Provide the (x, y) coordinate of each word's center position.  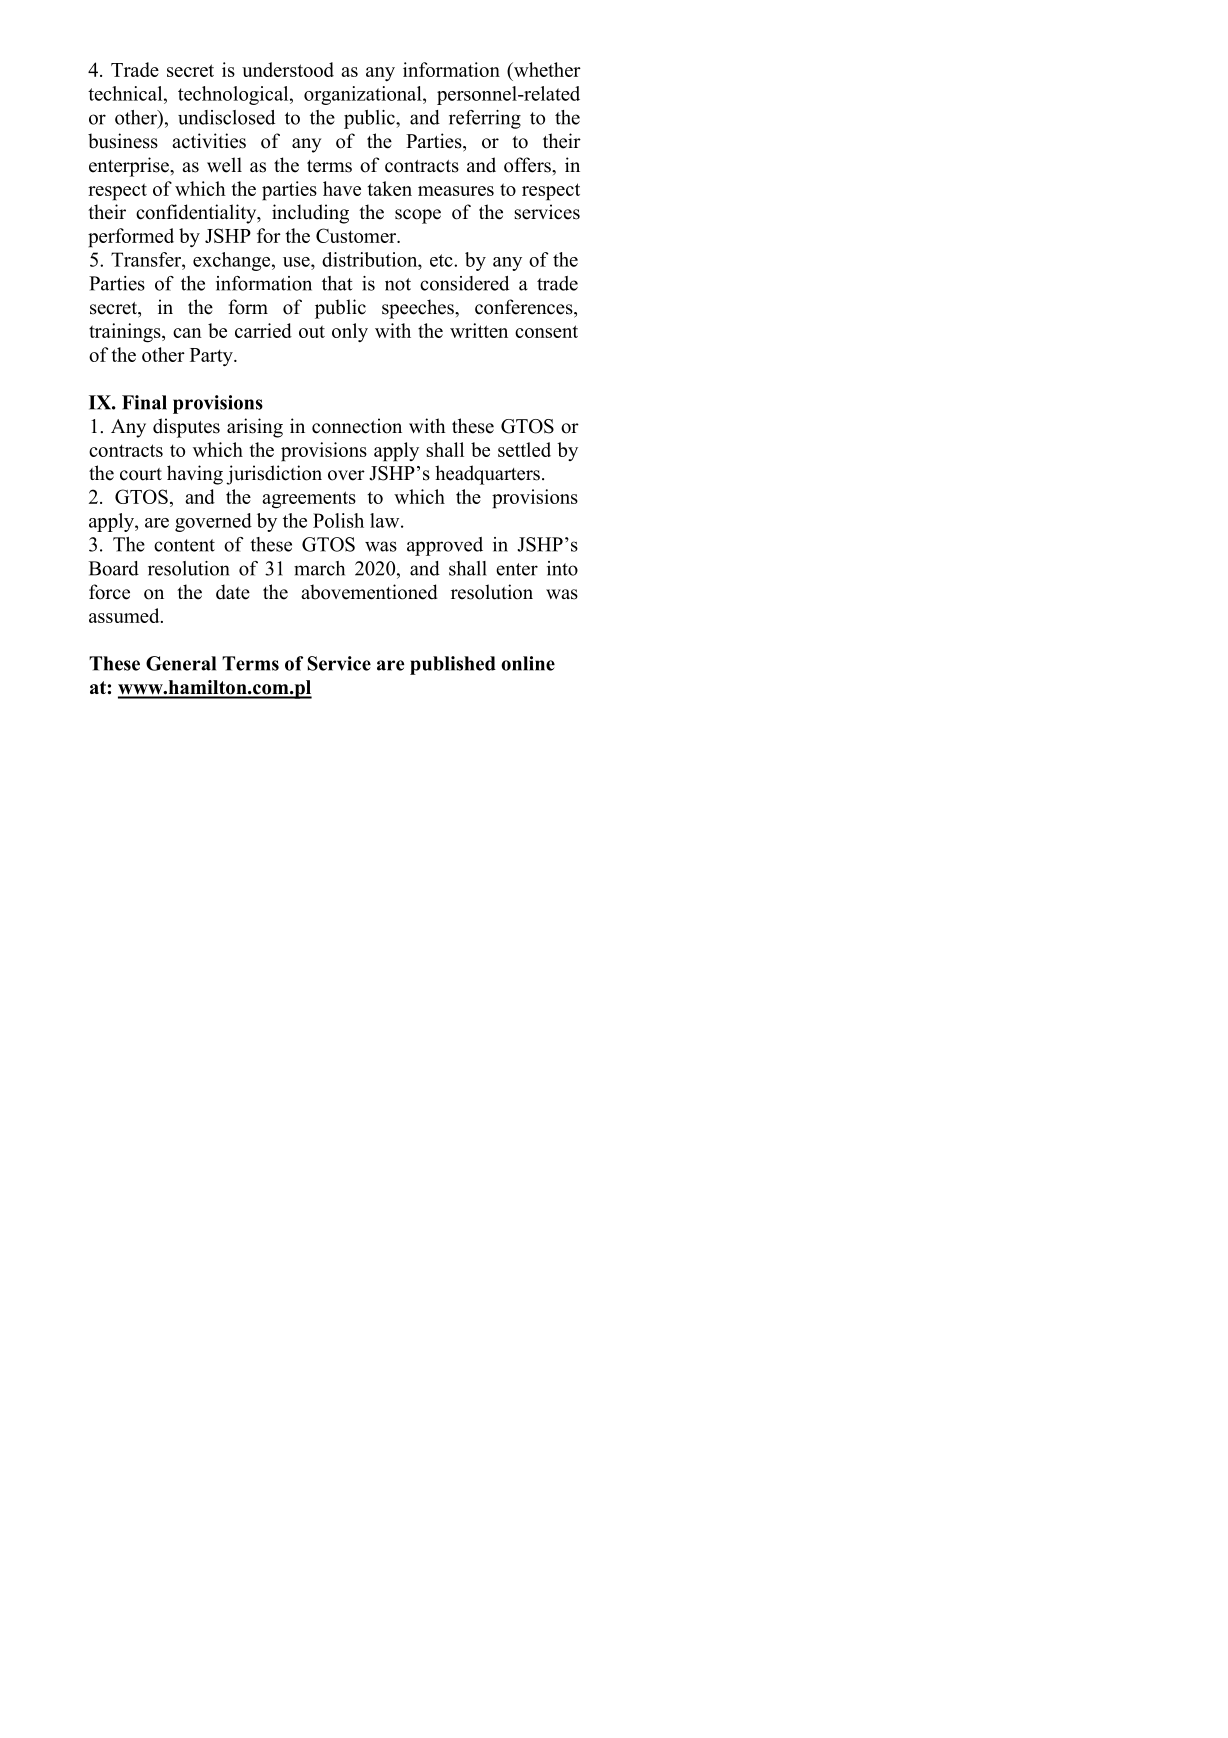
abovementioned (369, 592)
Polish (338, 520)
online (528, 663)
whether (546, 71)
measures (456, 191)
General (181, 663)
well (224, 165)
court (141, 474)
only (350, 332)
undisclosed (226, 117)
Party (212, 357)
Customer (357, 235)
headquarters (487, 475)
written (479, 330)
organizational (364, 95)
